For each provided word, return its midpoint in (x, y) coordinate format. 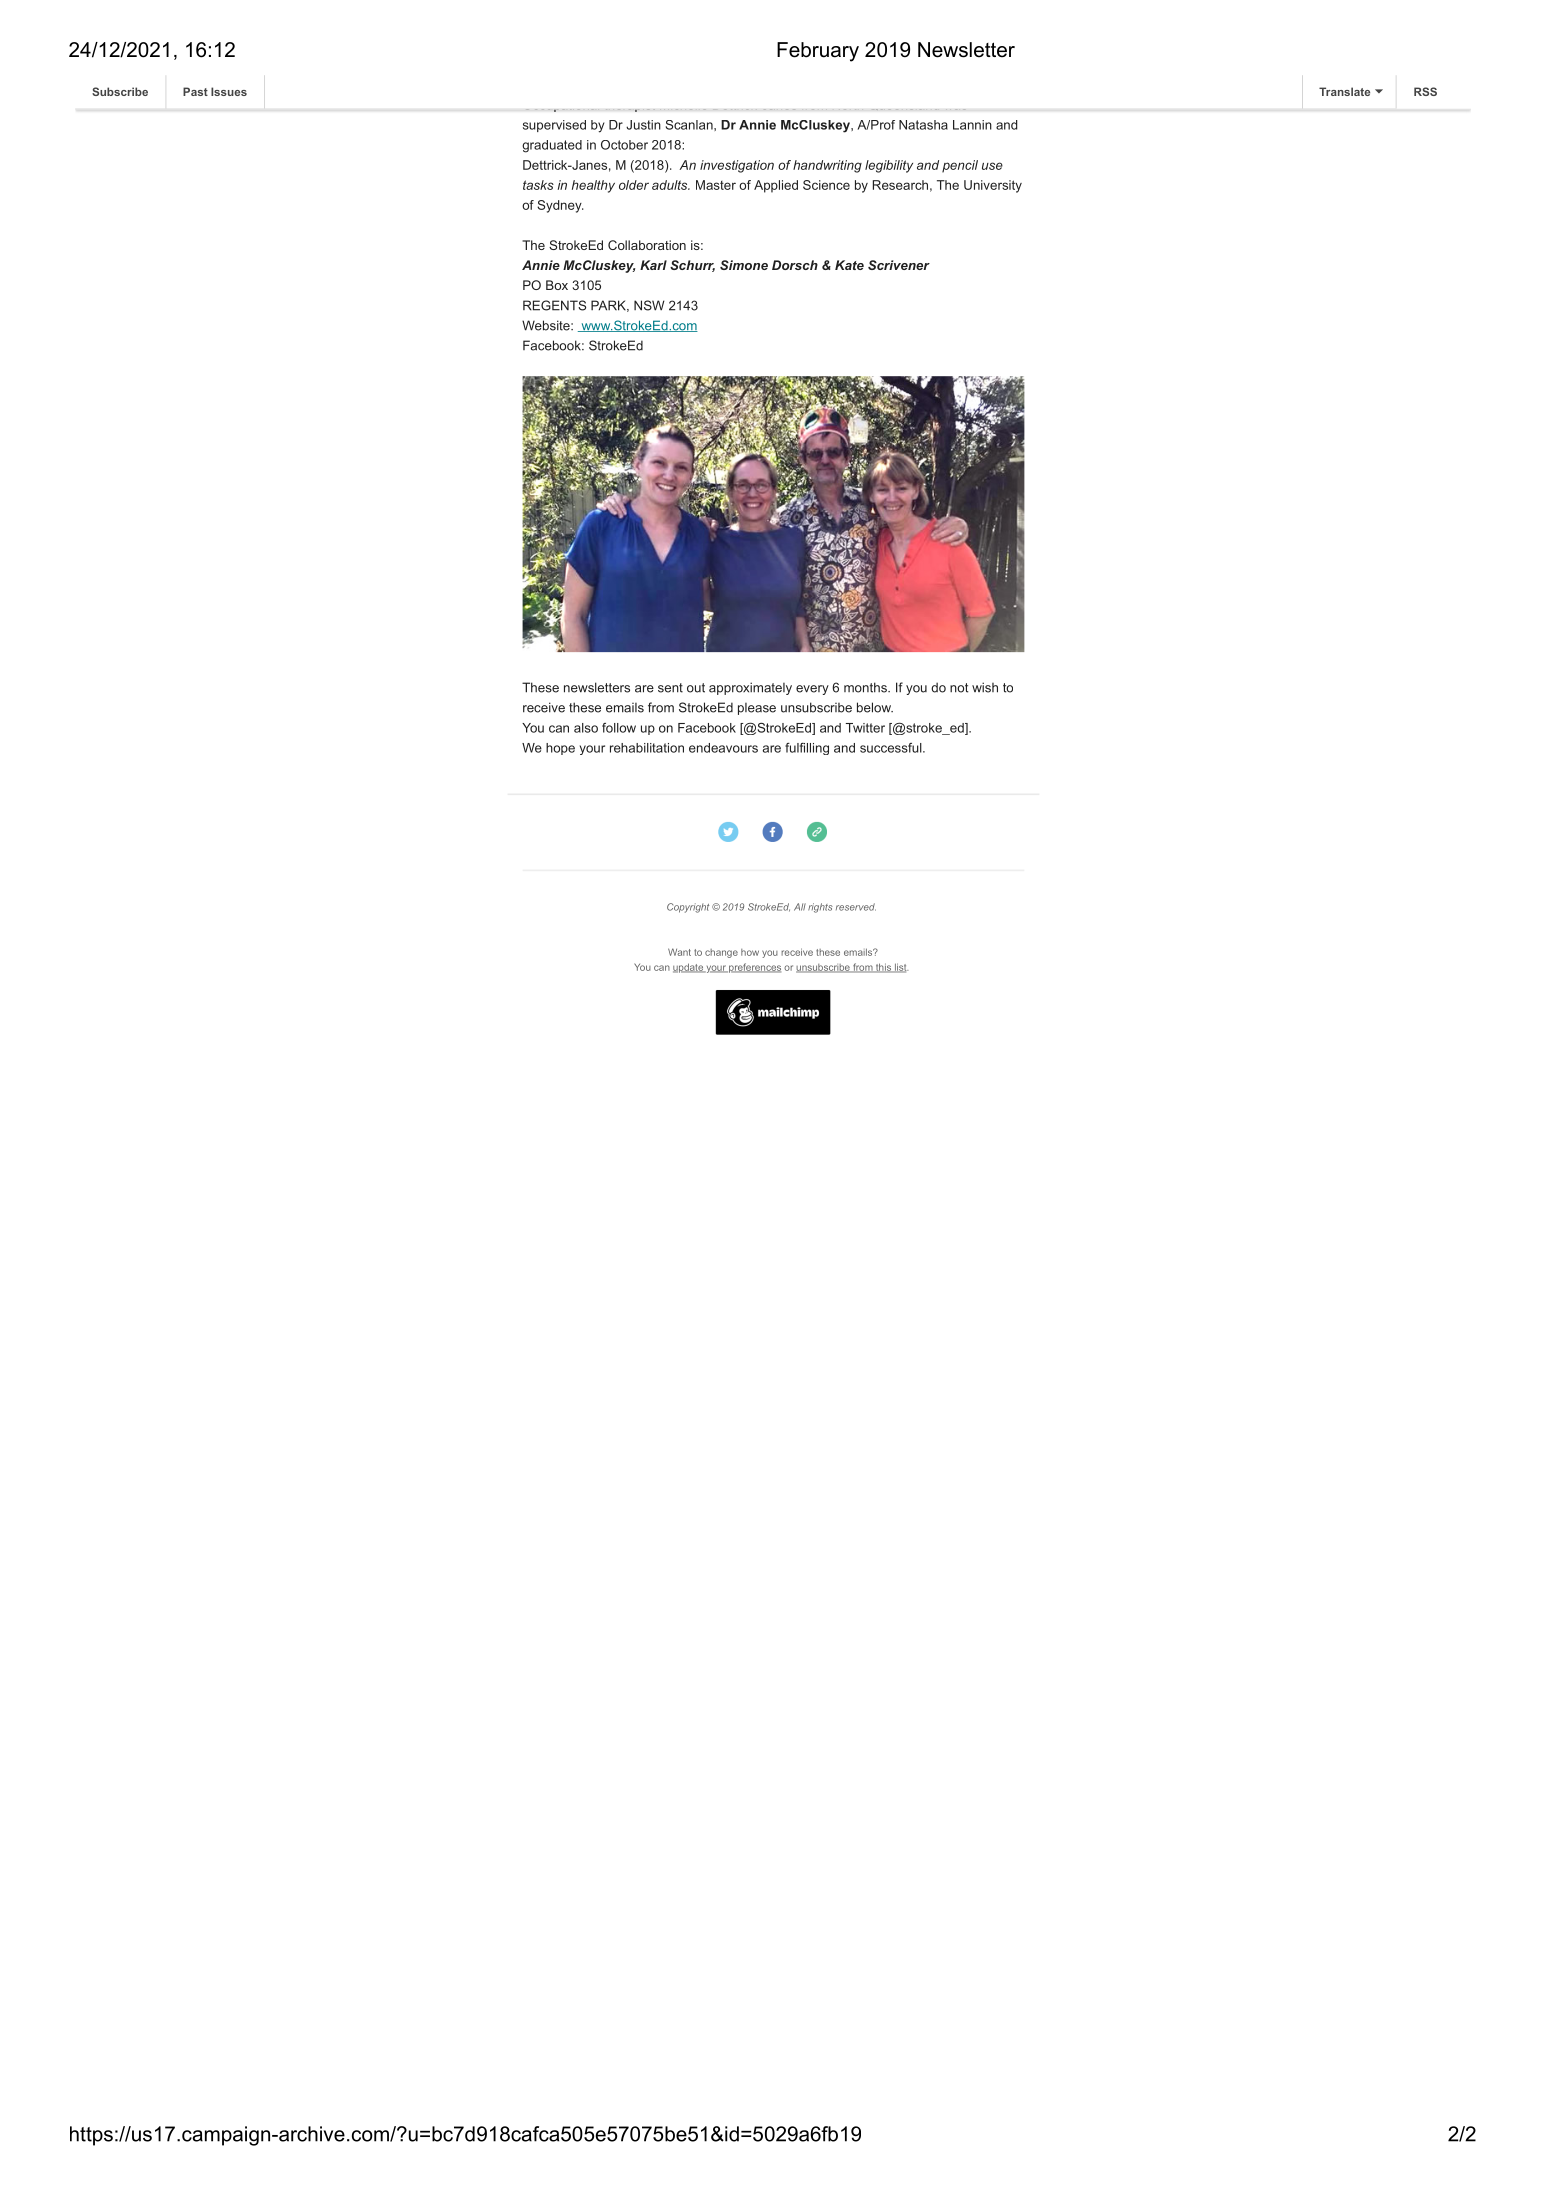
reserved (856, 907)
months (866, 687)
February (818, 52)
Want (679, 952)
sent (670, 688)
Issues (229, 91)
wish (985, 687)
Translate (1344, 91)
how (750, 952)
